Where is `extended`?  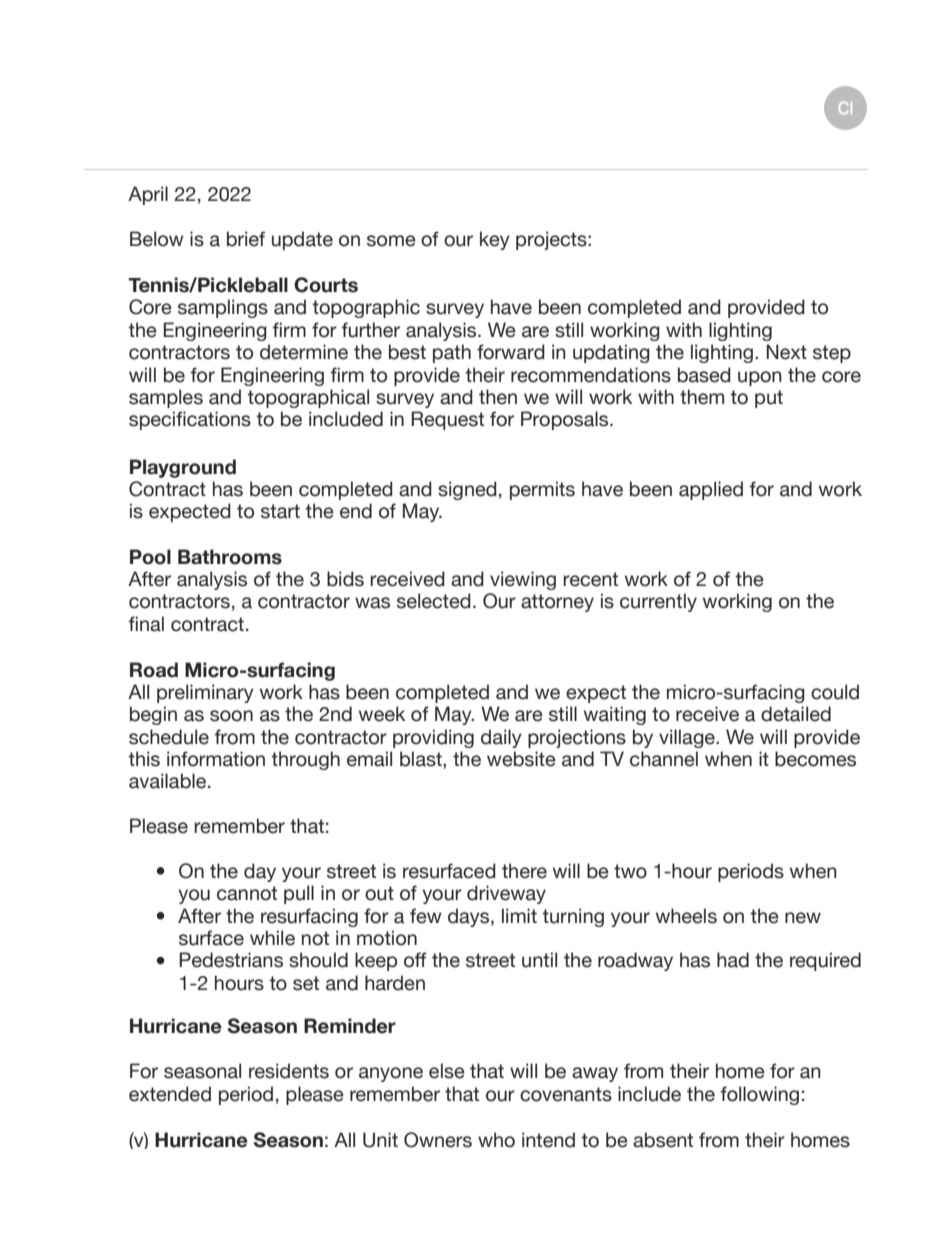
extended is located at coordinates (170, 1094).
